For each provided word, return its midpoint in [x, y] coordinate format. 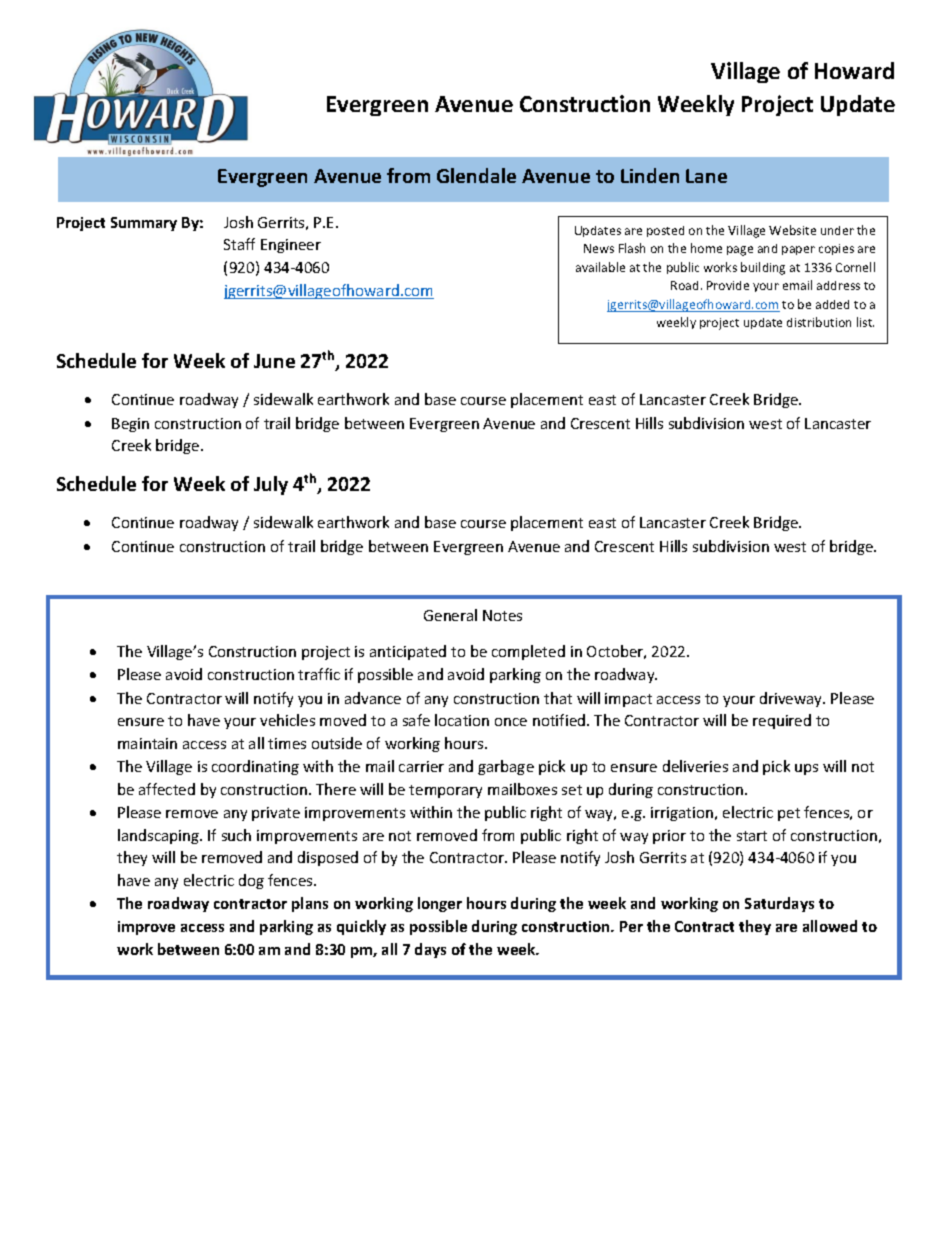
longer [440, 904]
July [271, 485]
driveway [792, 699]
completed [528, 652]
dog [251, 881]
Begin [130, 425]
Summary [144, 224]
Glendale [476, 175]
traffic [319, 674]
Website [792, 230]
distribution [819, 322]
